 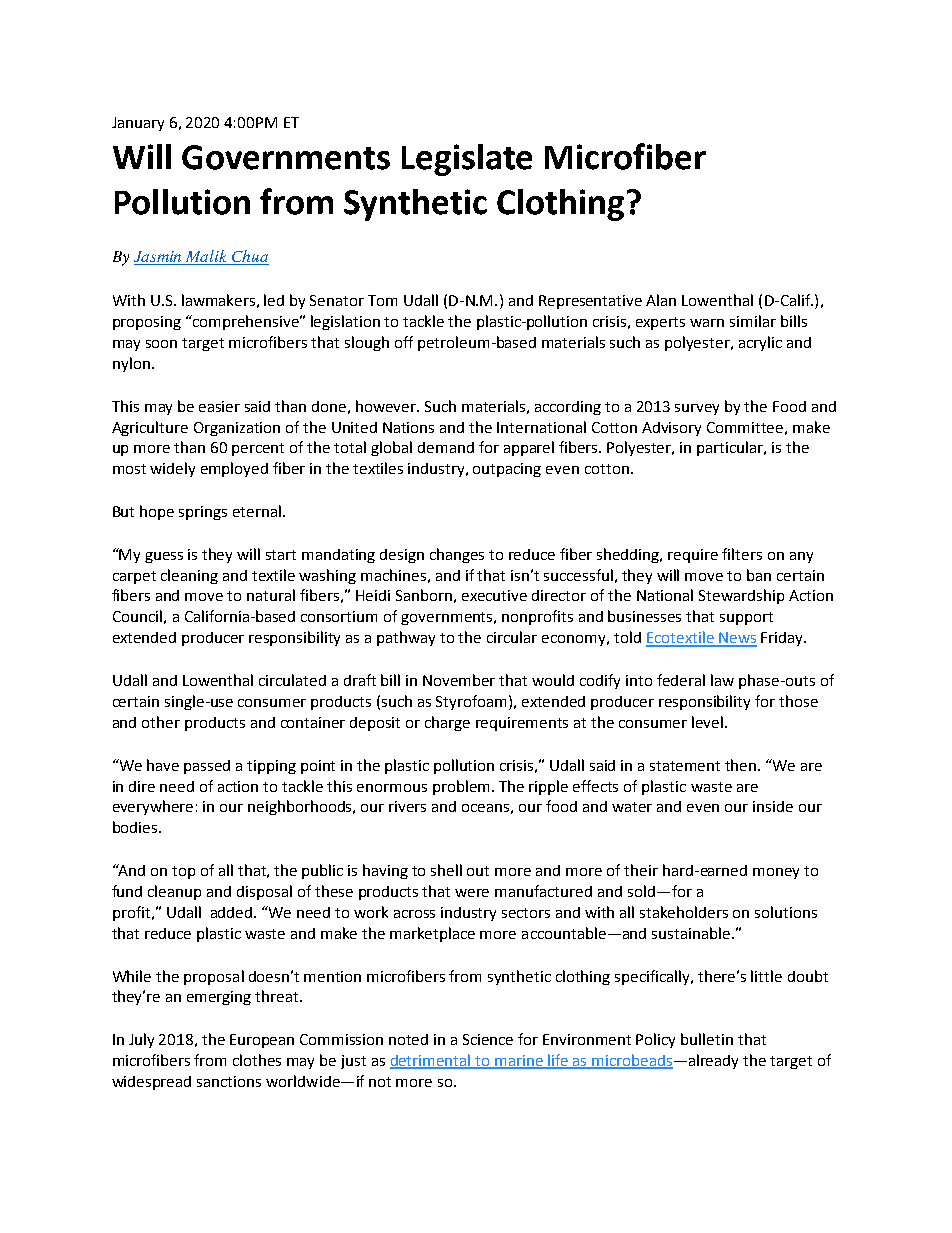 What do you see at coordinates (153, 807) in the image?
I see `everywhere` at bounding box center [153, 807].
